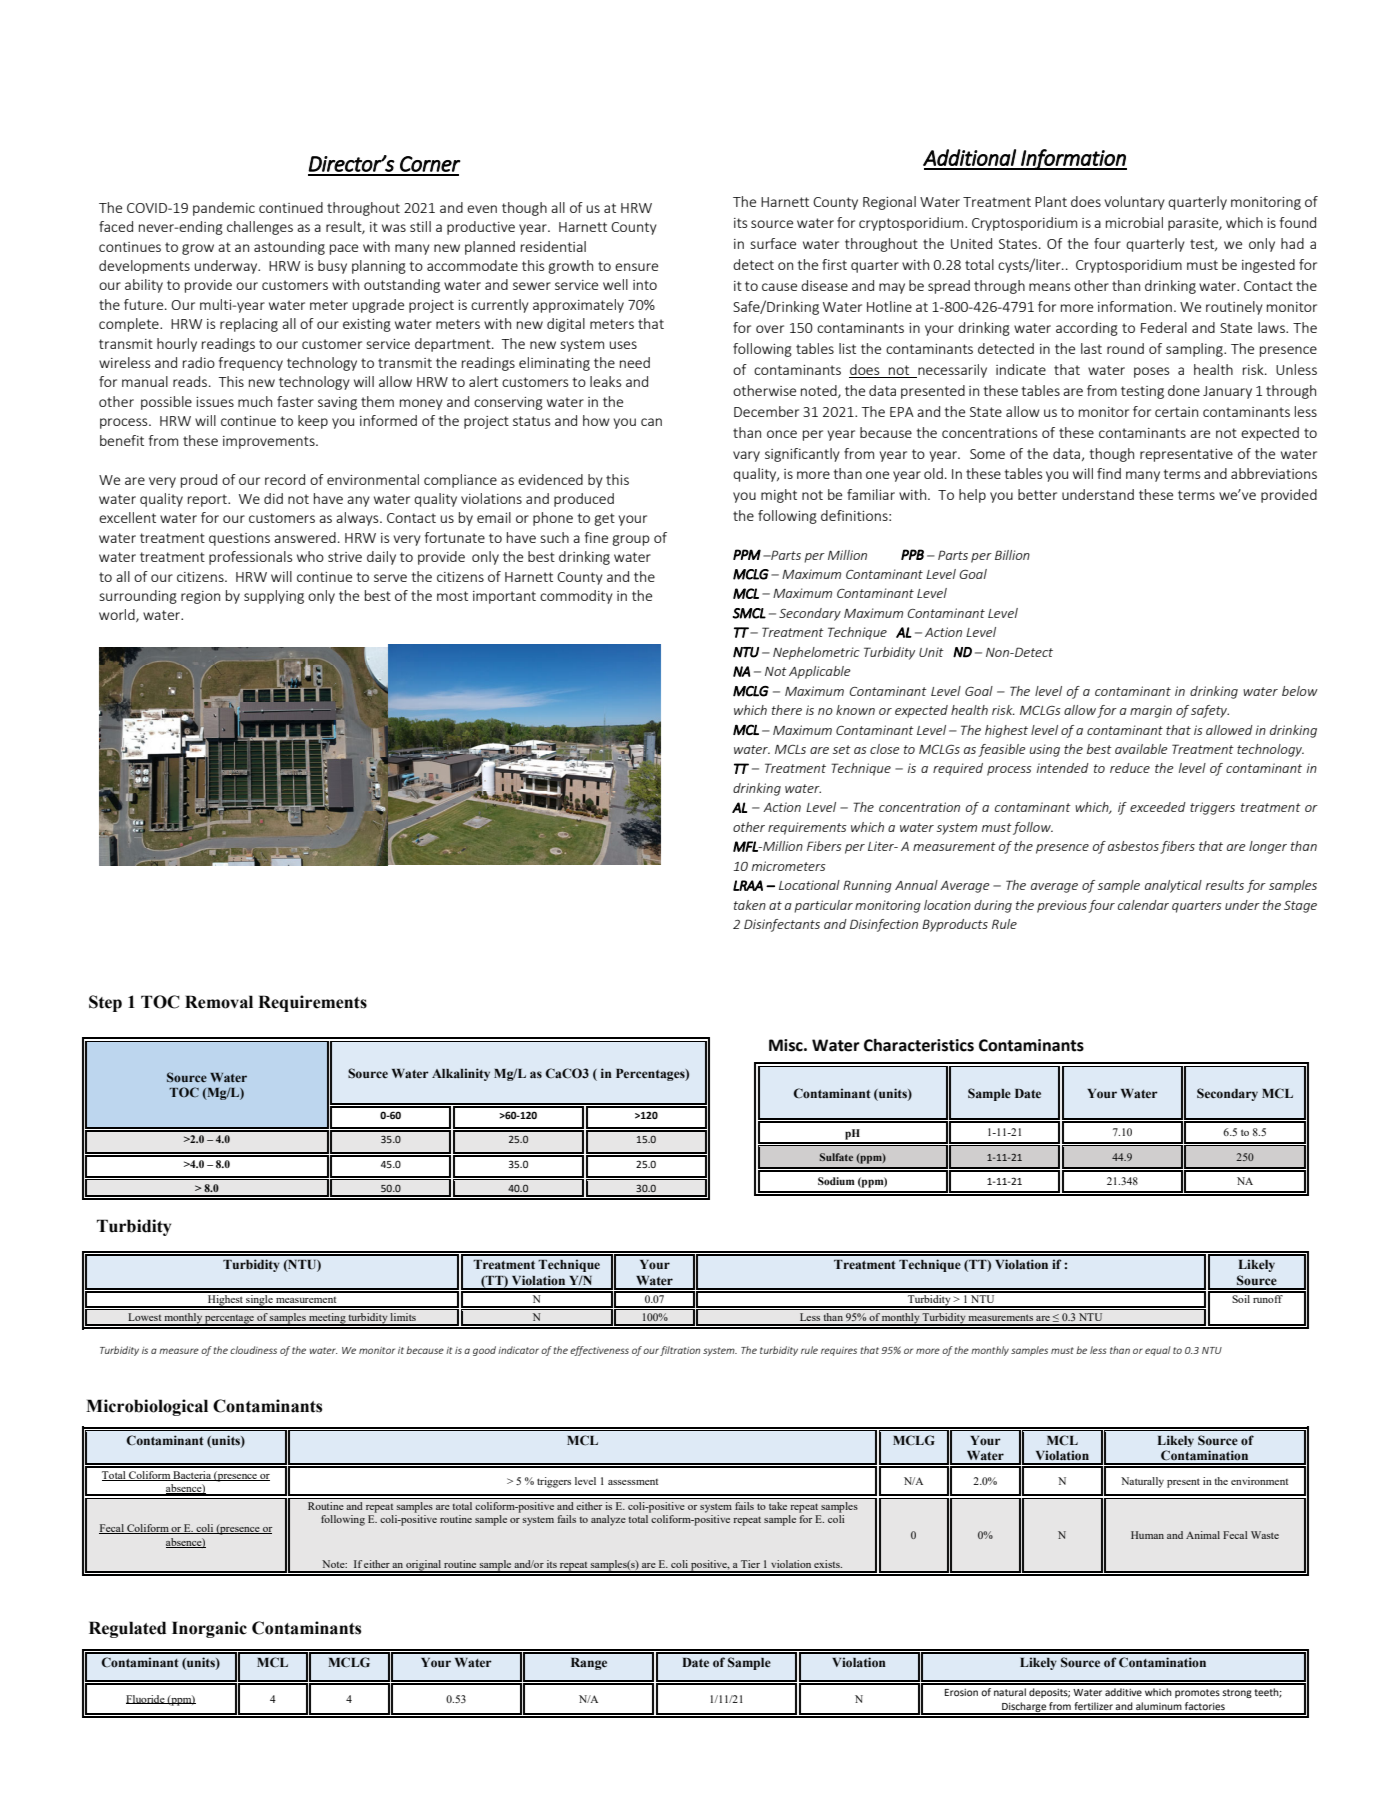 The width and height of the page is (1391, 1800). I want to click on Inorganic, so click(209, 1629).
